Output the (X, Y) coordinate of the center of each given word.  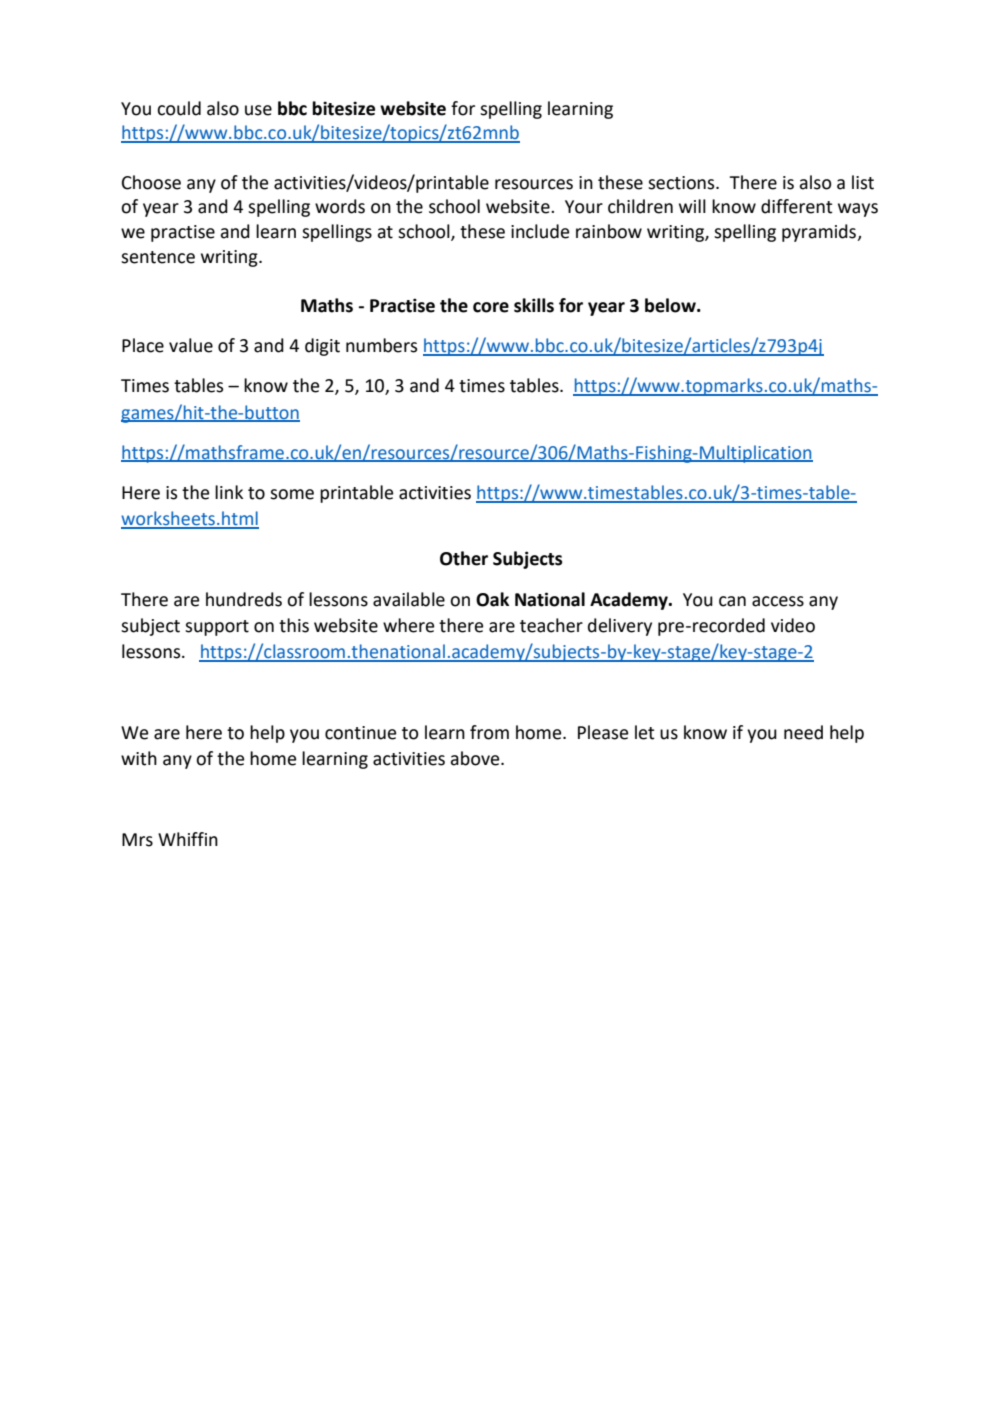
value (191, 345)
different (797, 206)
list (863, 182)
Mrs (137, 840)
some (292, 494)
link (229, 492)
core (491, 307)
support (217, 628)
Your (584, 207)
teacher (551, 625)
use (258, 110)
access (778, 601)
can (732, 601)
